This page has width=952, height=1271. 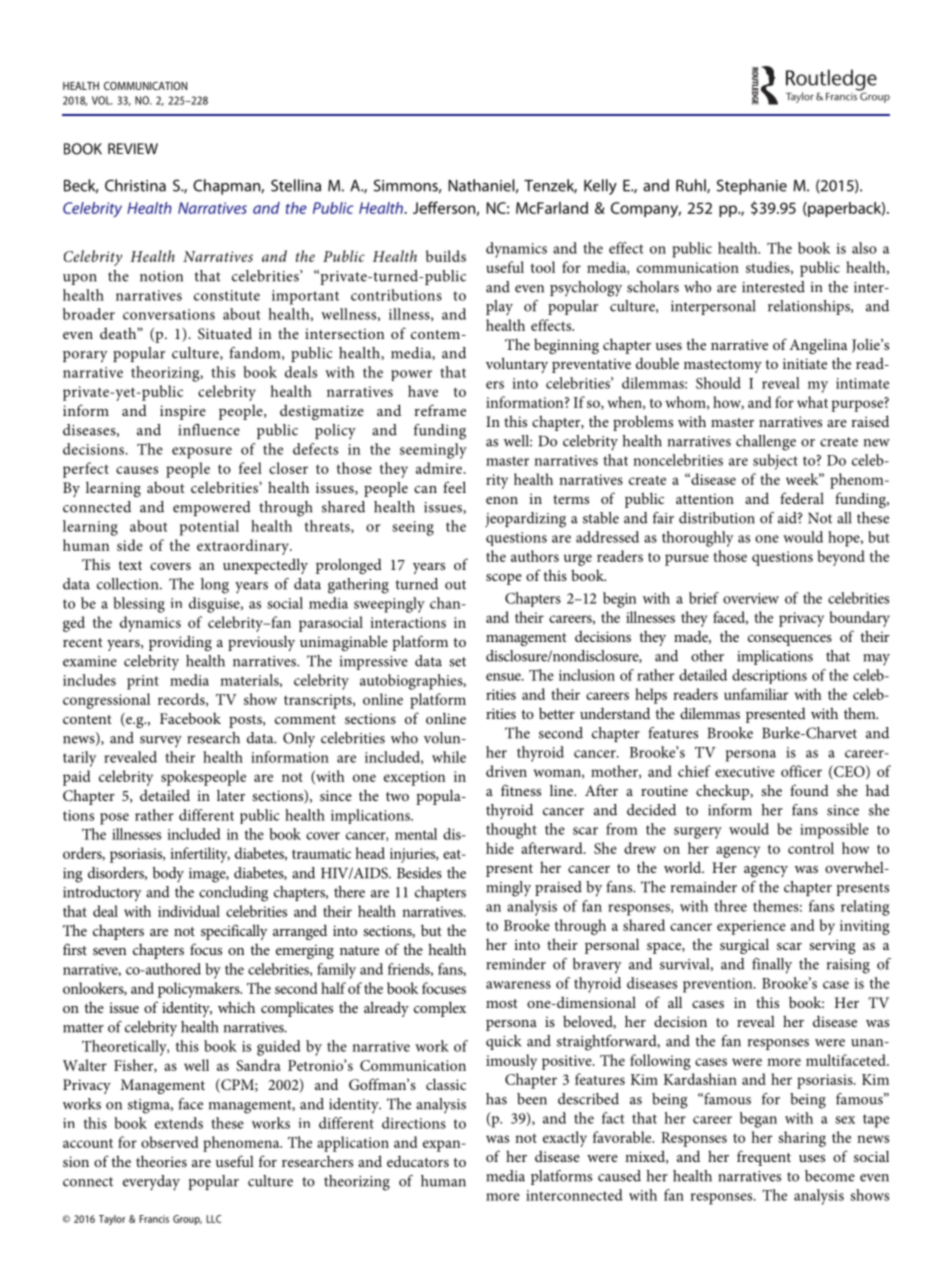 What do you see at coordinates (752, 187) in the page?
I see `Stephanie` at bounding box center [752, 187].
